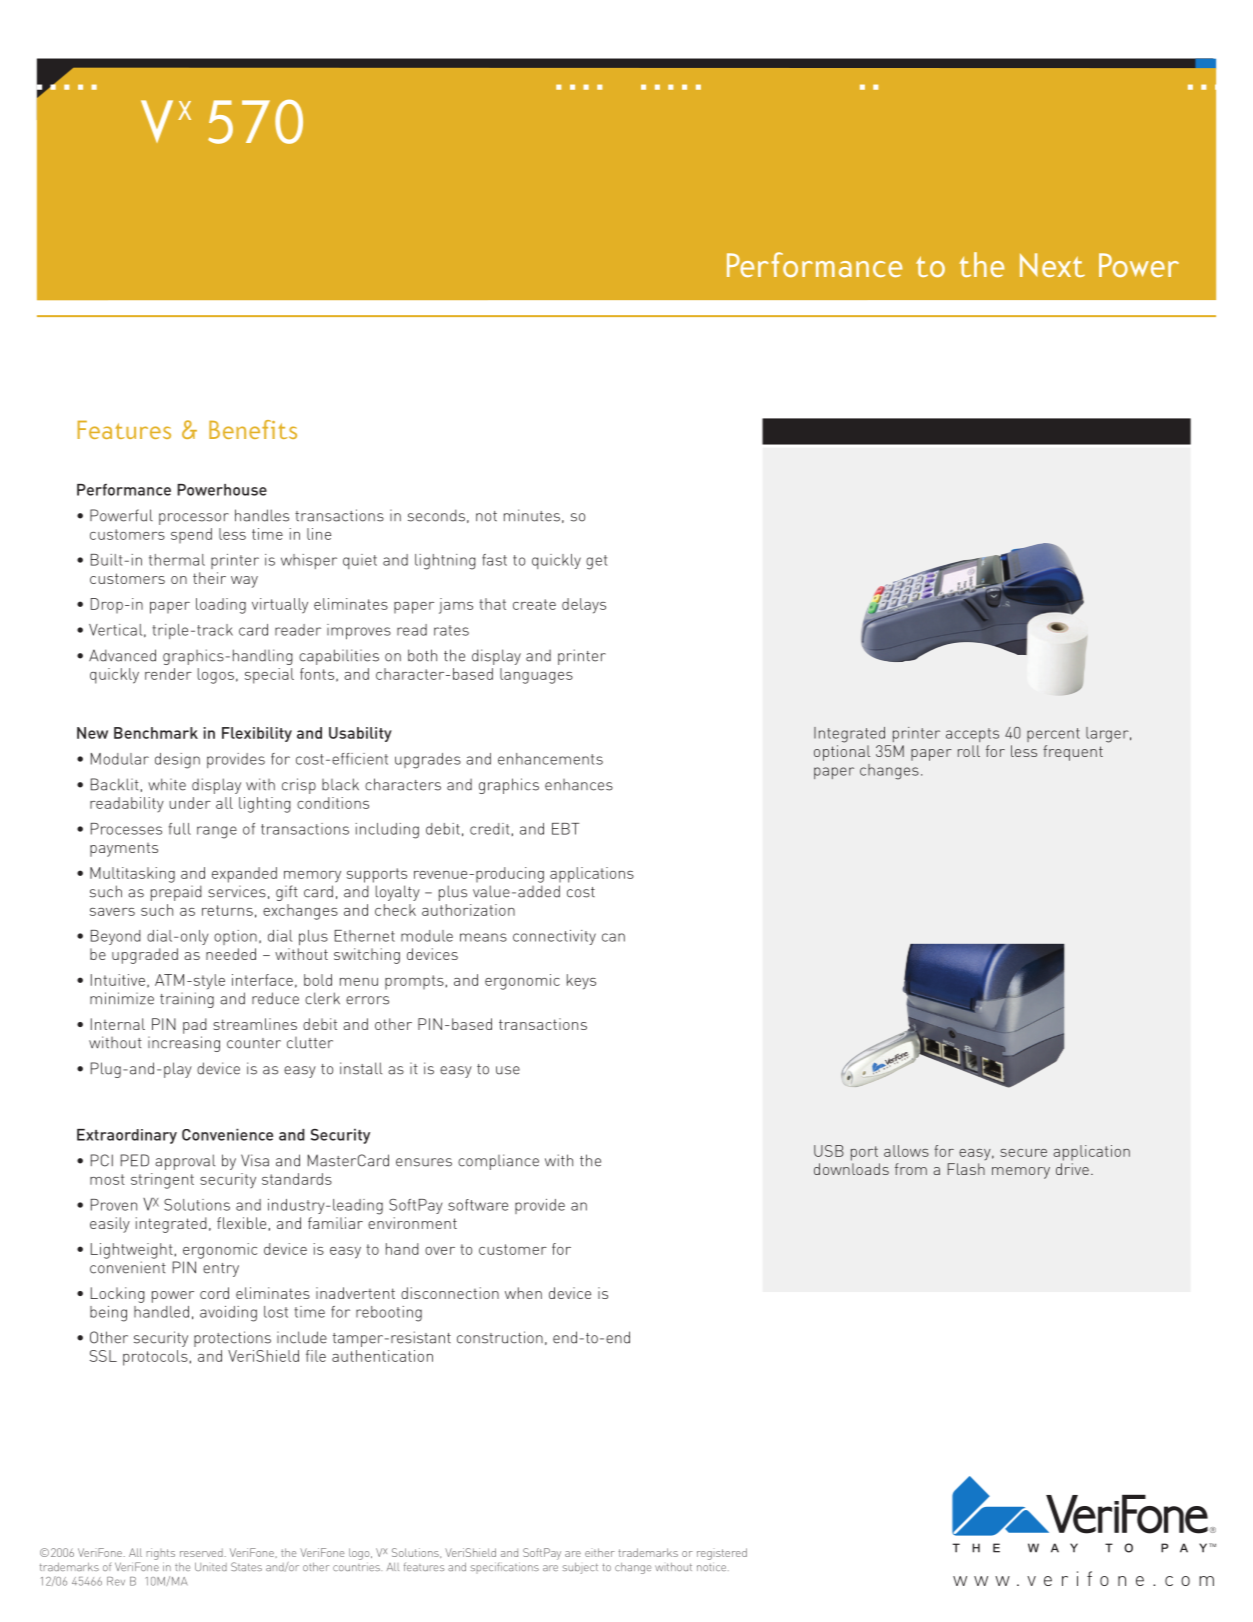 This screenshot has height=1622, width=1253. I want to click on reserved, so click(201, 1552).
